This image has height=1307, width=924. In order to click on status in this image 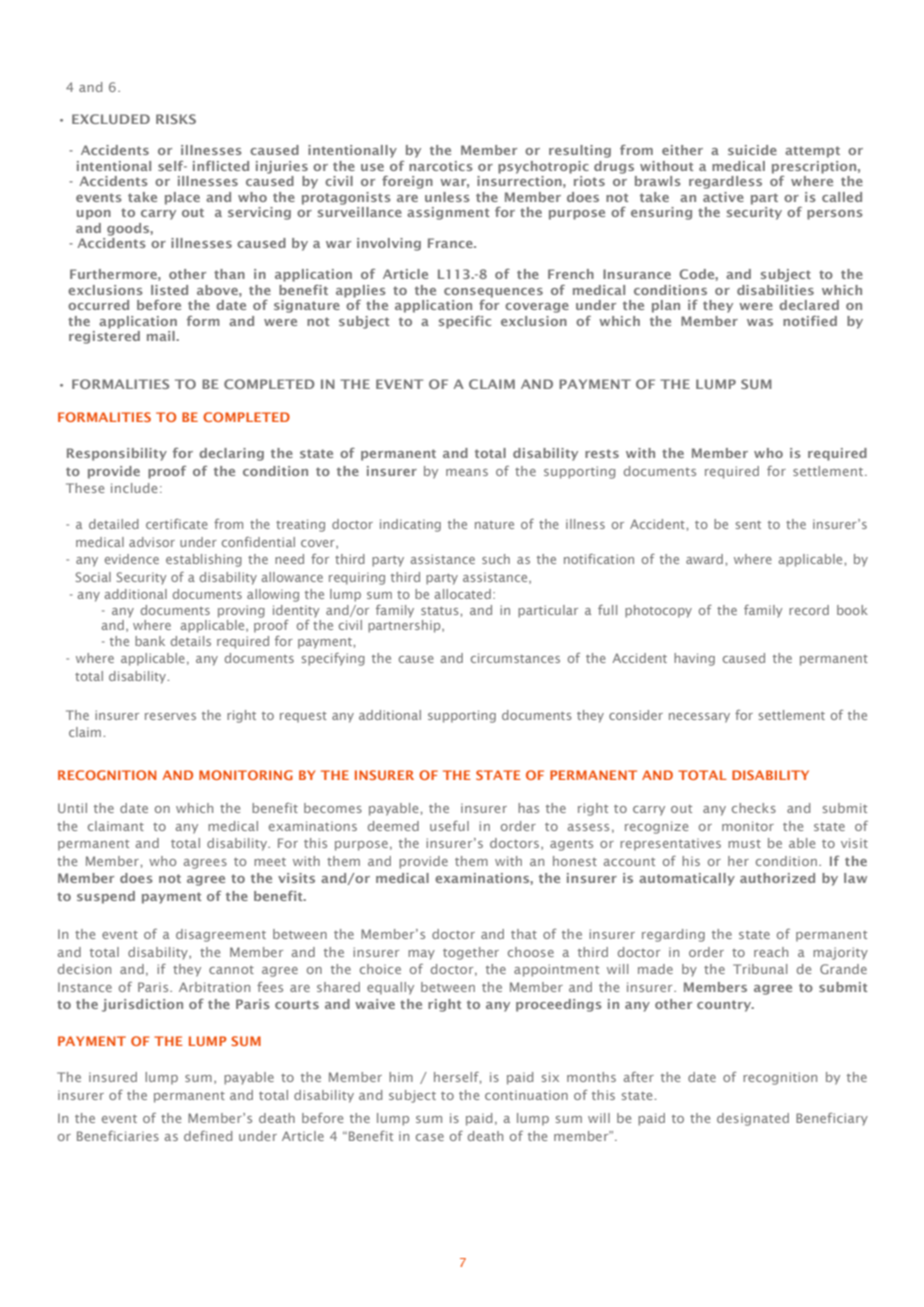, I will do `click(441, 611)`.
